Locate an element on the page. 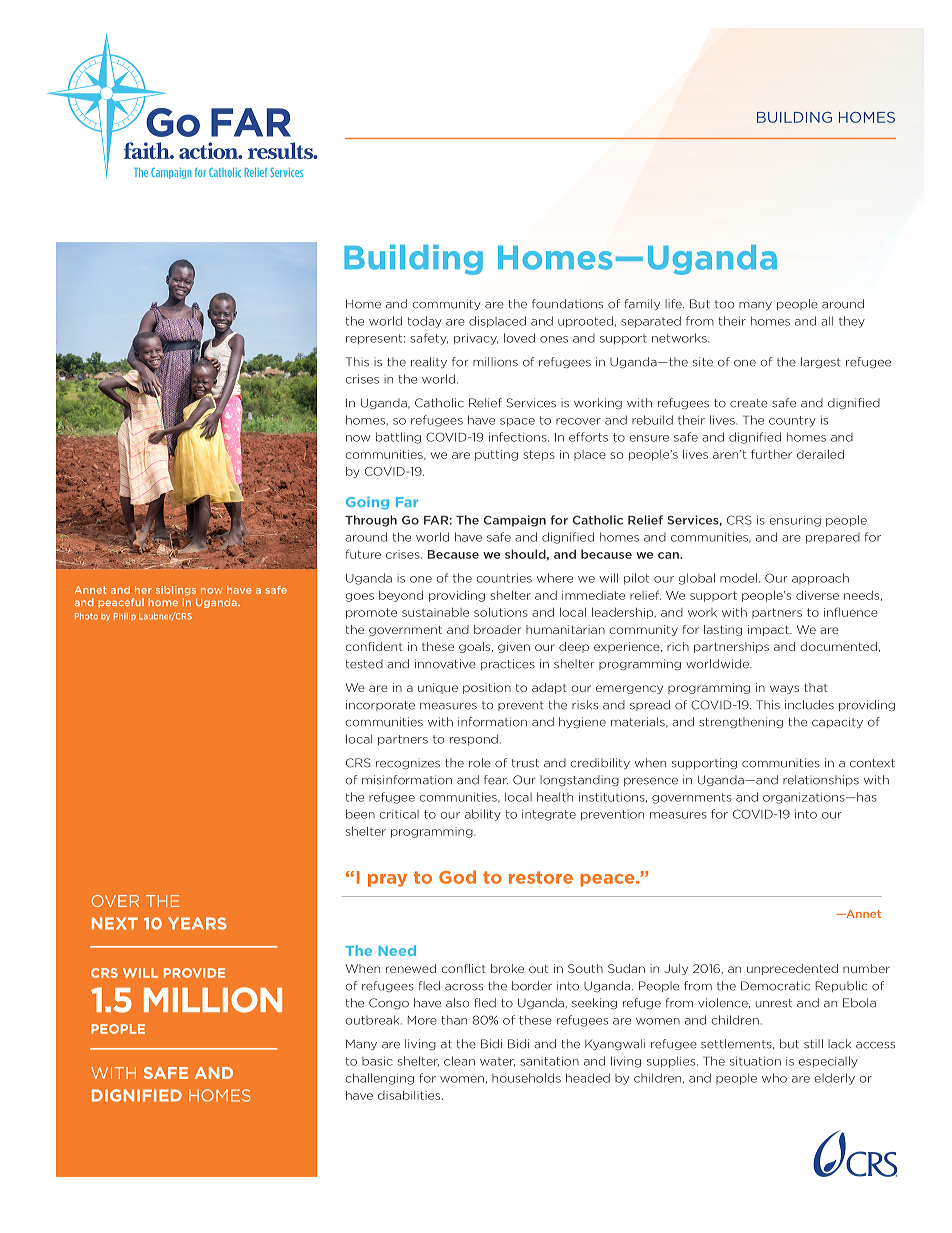 The image size is (952, 1233). PROVIDE is located at coordinates (194, 973).
